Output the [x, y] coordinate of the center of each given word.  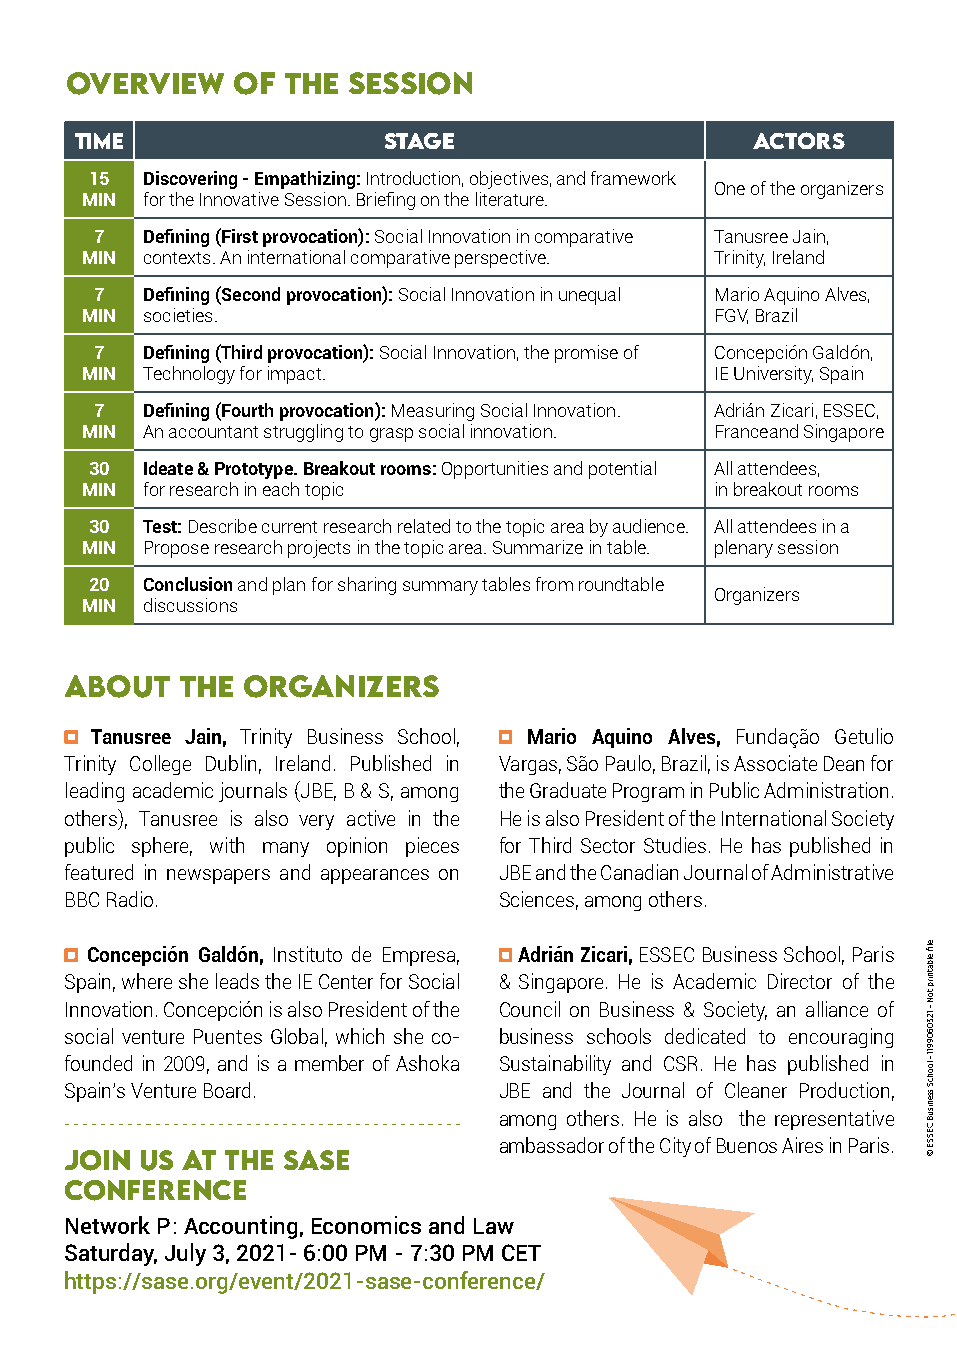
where [147, 981]
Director [800, 981]
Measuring [433, 412]
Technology [189, 375]
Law [494, 1226]
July [185, 1254]
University [773, 375]
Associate [775, 763]
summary [440, 588]
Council [530, 1009]
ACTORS [799, 140]
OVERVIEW [145, 83]
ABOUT [117, 686]
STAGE [419, 141]
